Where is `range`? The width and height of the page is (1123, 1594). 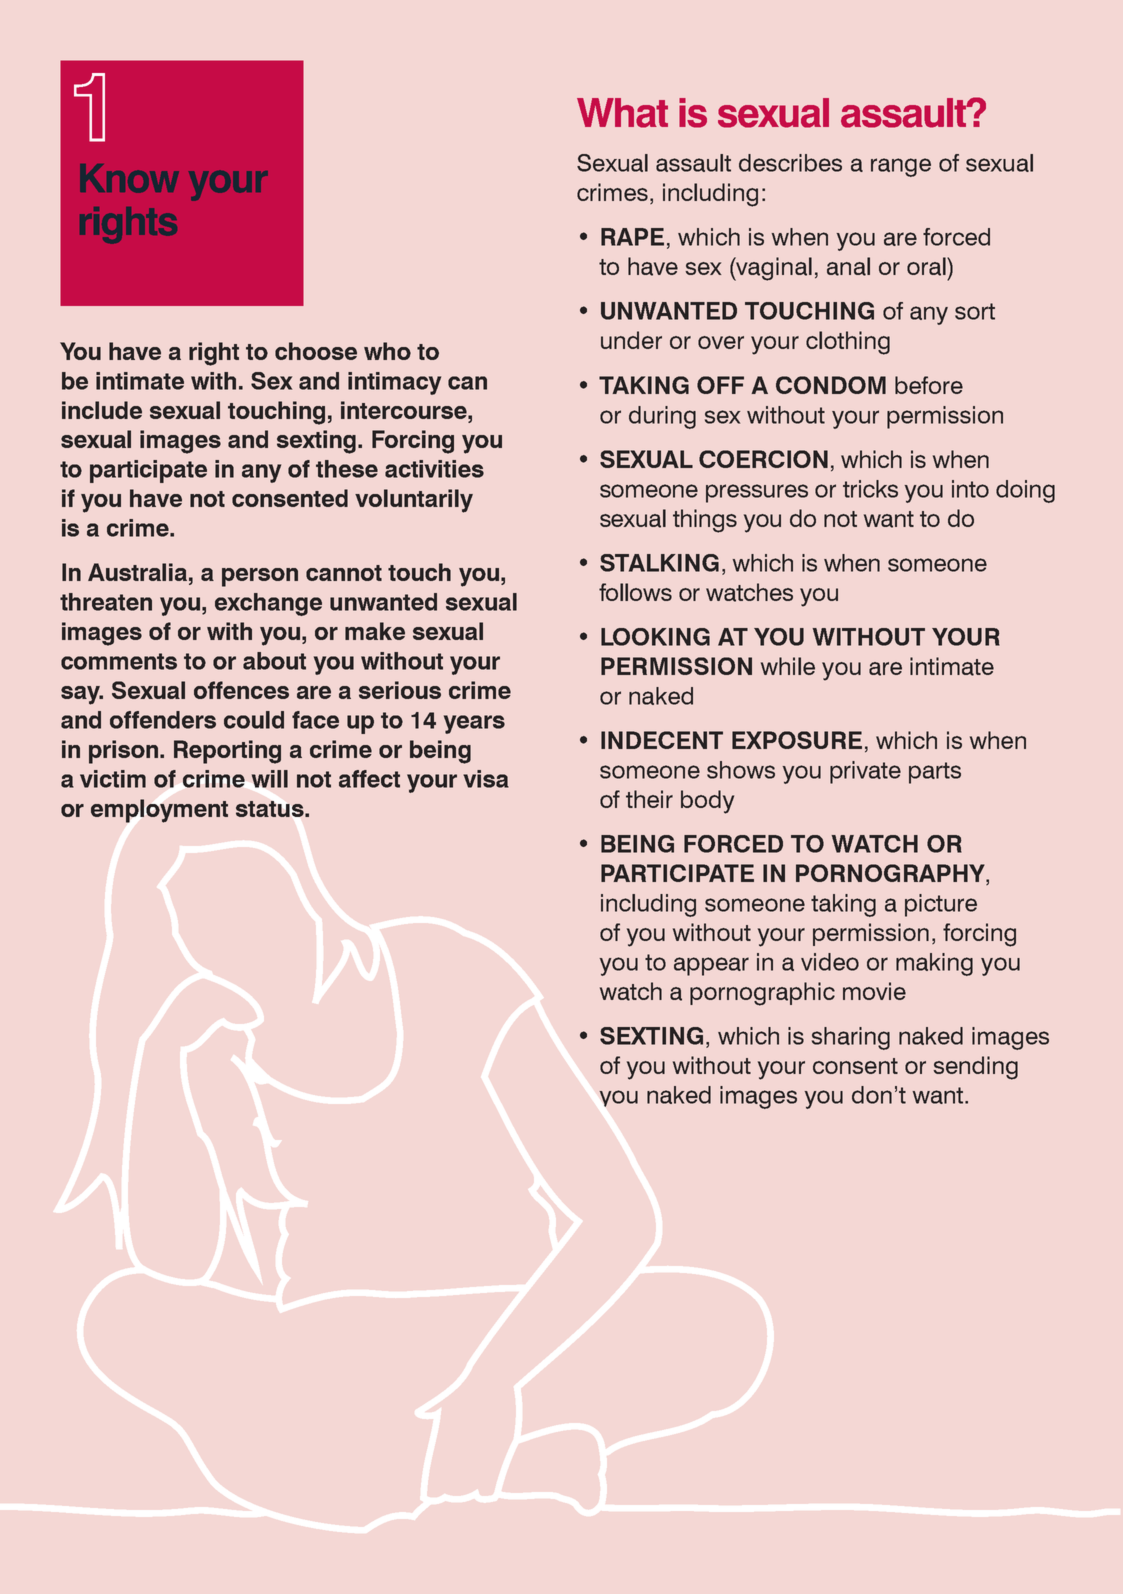 range is located at coordinates (901, 167).
